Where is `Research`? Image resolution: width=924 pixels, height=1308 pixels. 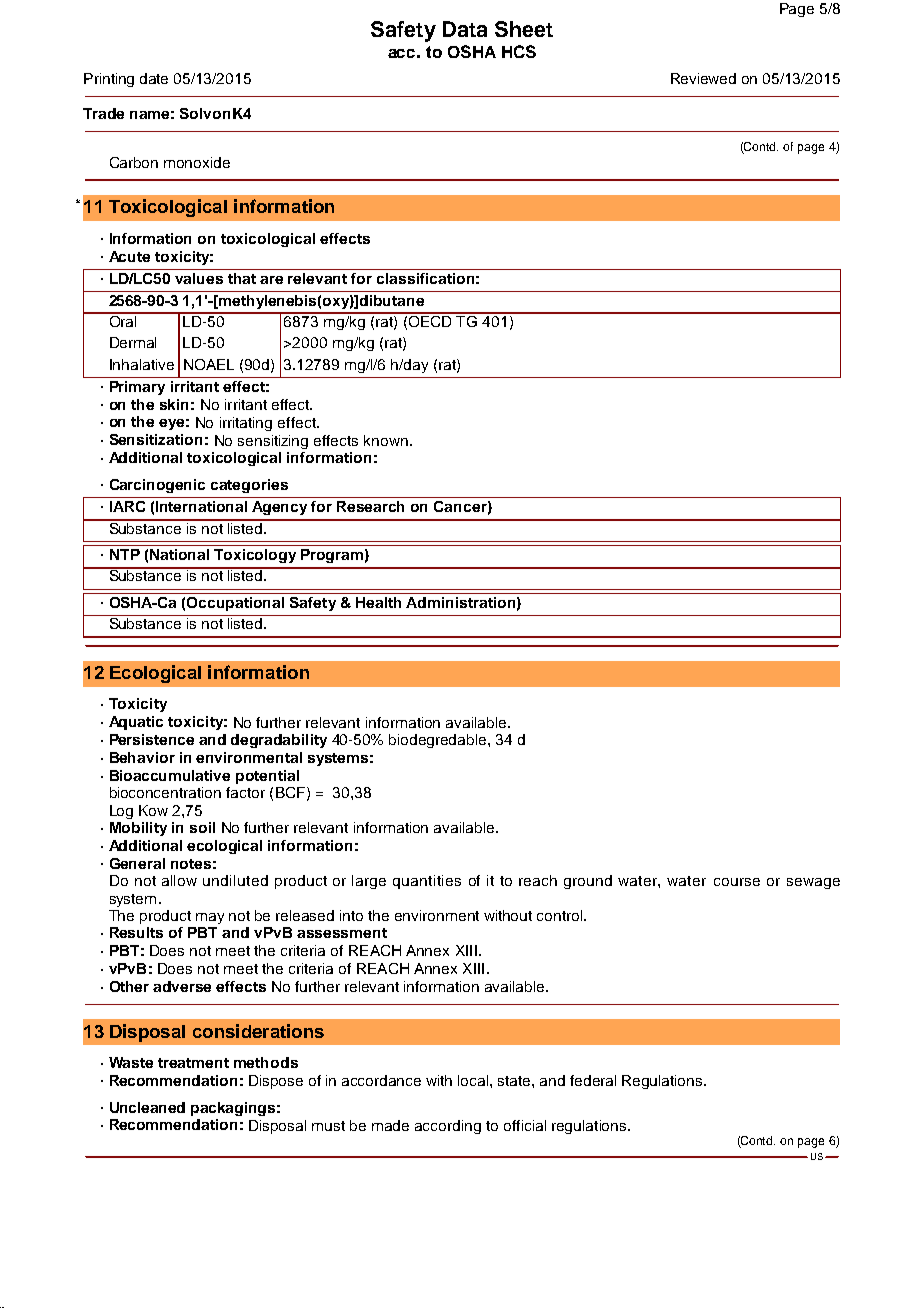
Research is located at coordinates (370, 506).
